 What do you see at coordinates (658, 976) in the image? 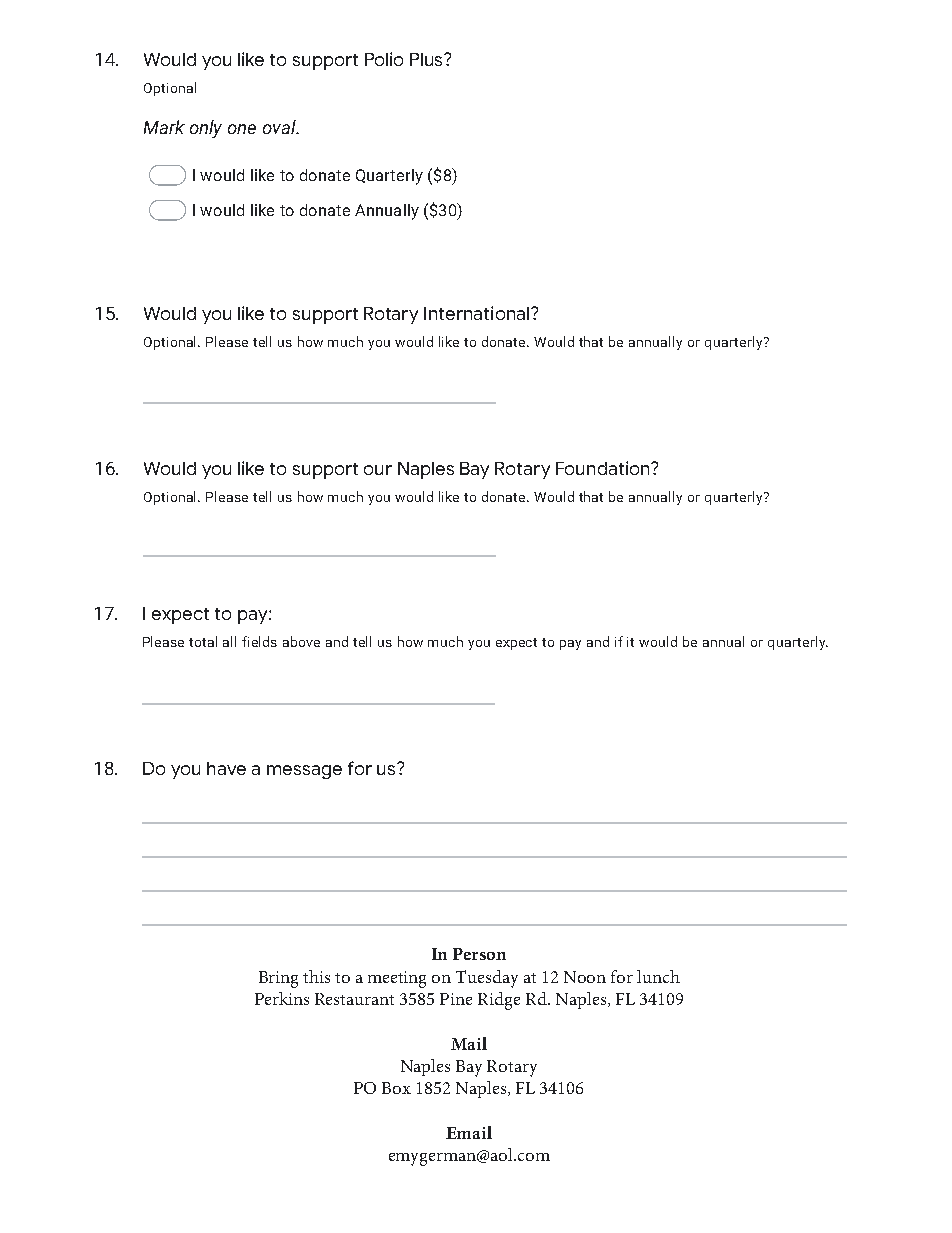
I see `lunch` at bounding box center [658, 976].
